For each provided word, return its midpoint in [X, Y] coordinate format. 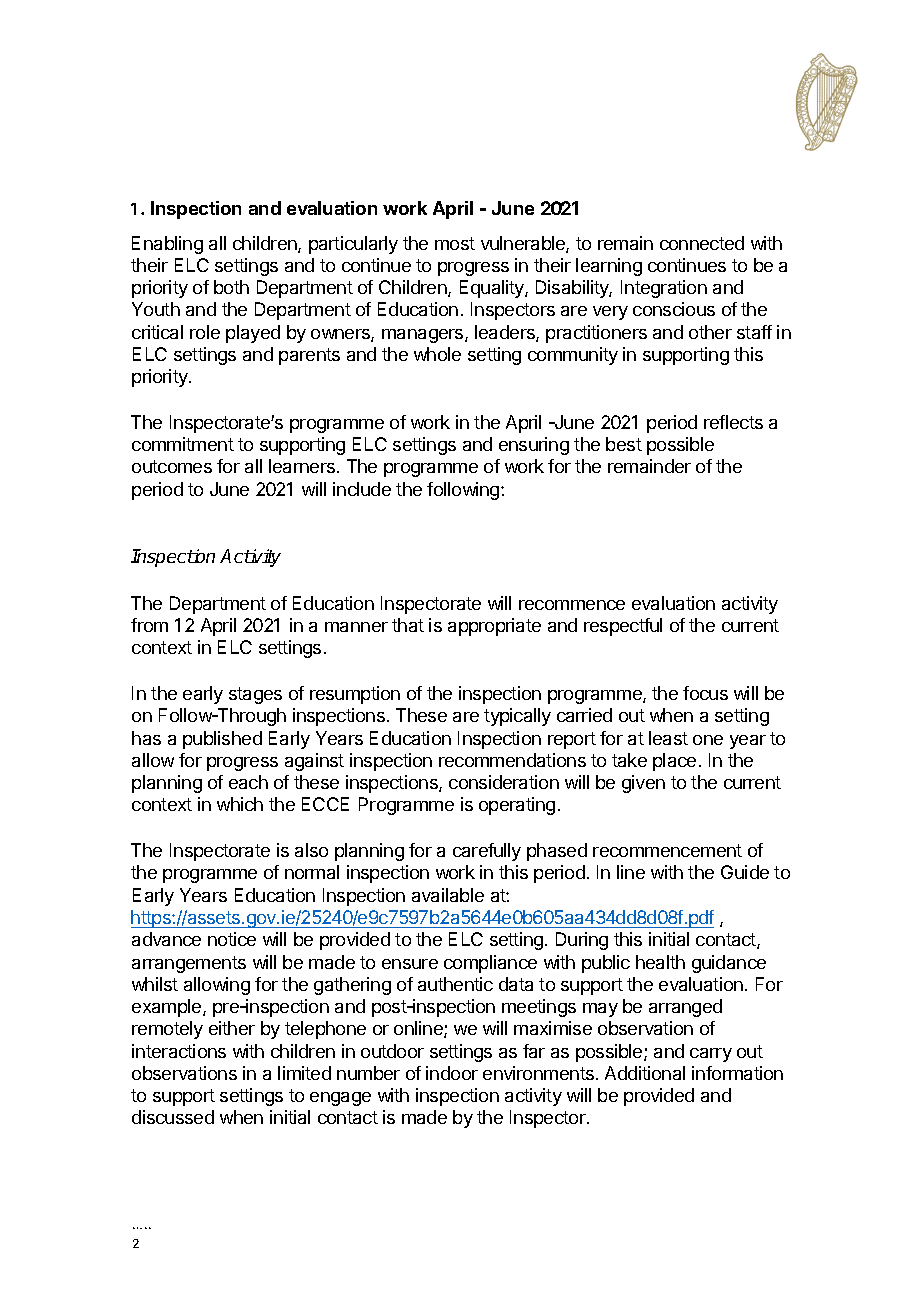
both [231, 287]
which [240, 804]
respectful [623, 627]
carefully [487, 852]
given [643, 784]
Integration [664, 289]
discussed [173, 1117]
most [455, 243]
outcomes [172, 466]
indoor [452, 1073]
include [362, 489]
